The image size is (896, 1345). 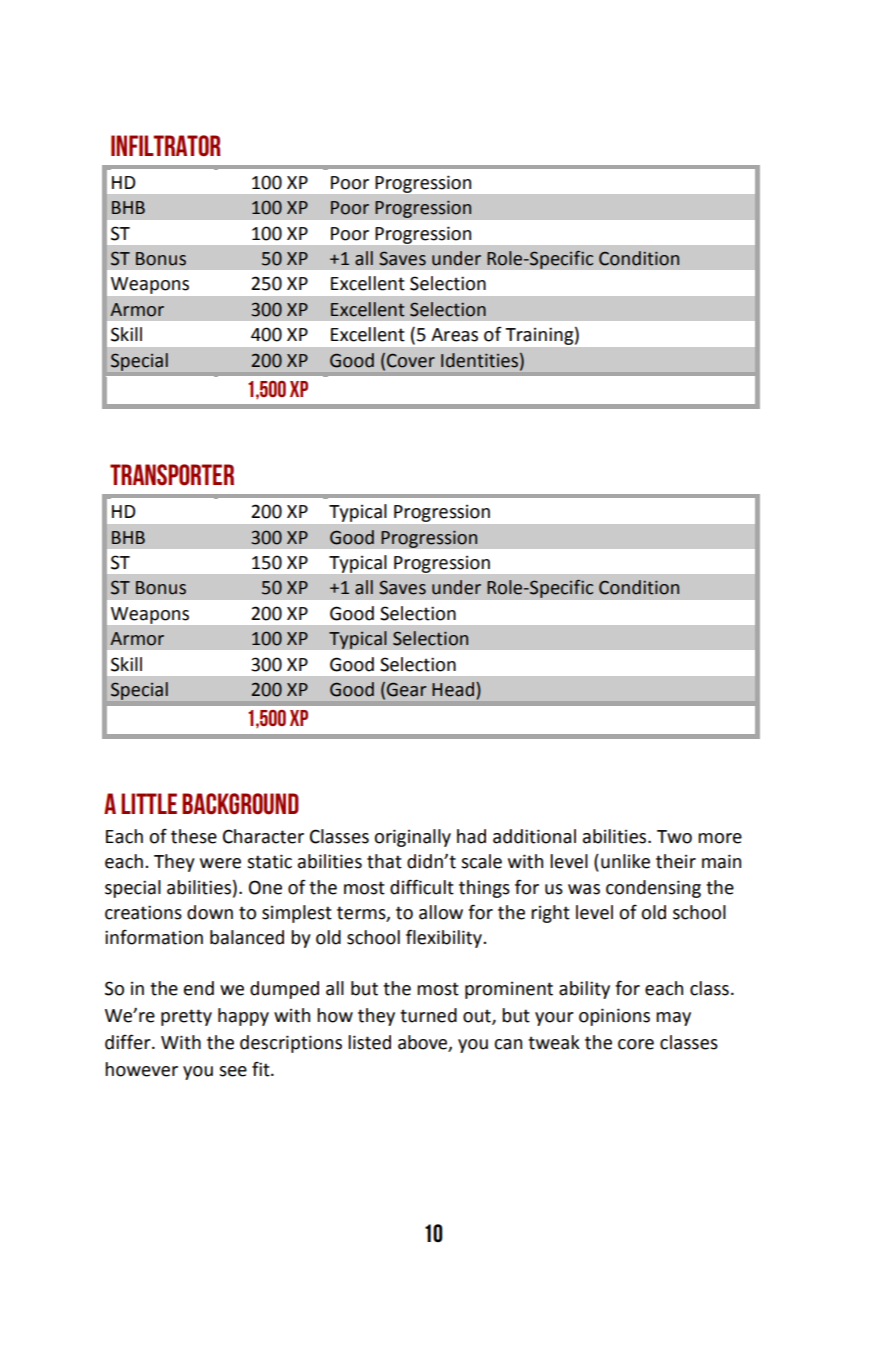 What do you see at coordinates (172, 475) in the image?
I see `Transporter` at bounding box center [172, 475].
